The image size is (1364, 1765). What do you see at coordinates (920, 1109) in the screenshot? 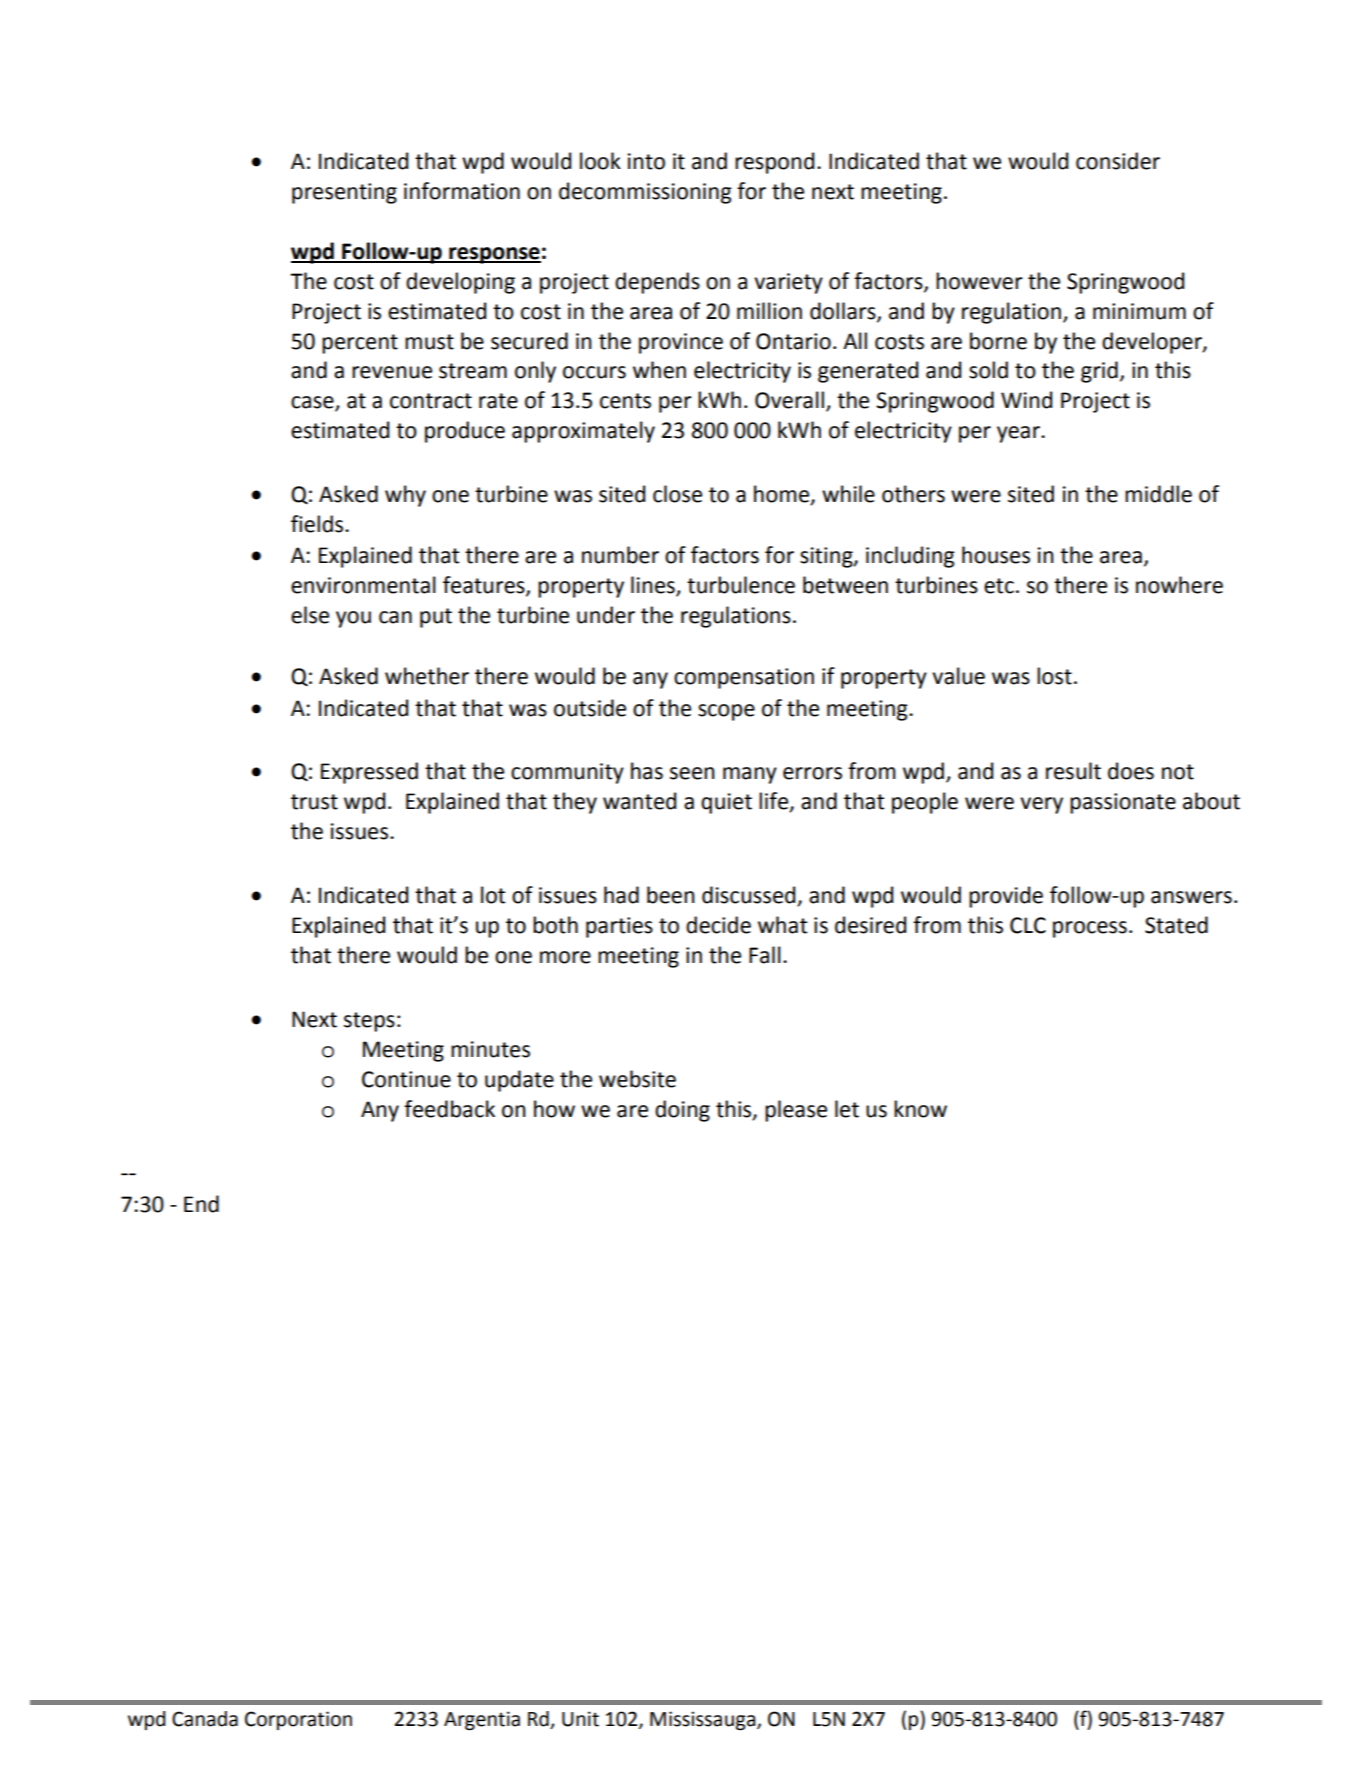
I see `know` at bounding box center [920, 1109].
